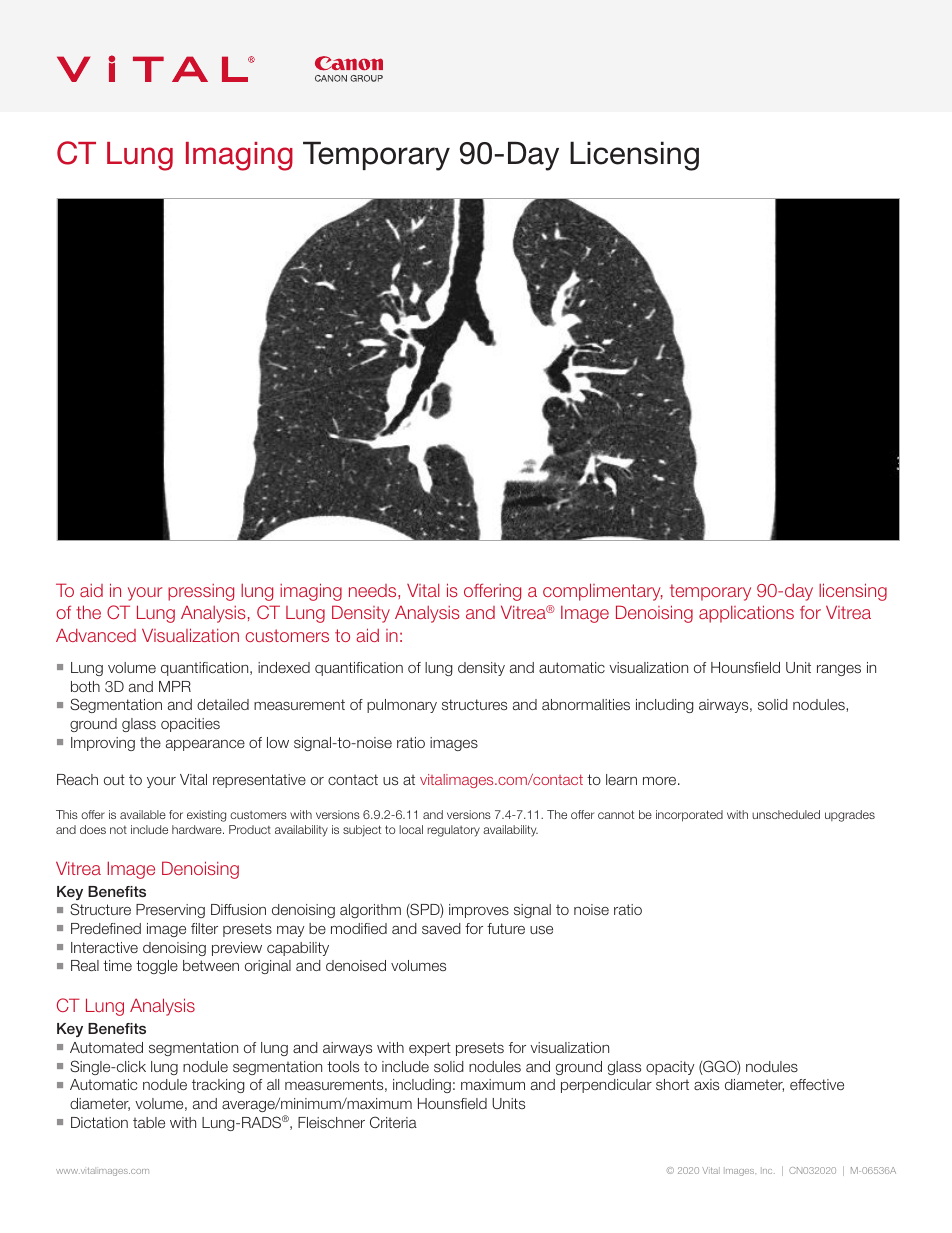 The height and width of the image is (1233, 952). I want to click on needs, so click(374, 590).
